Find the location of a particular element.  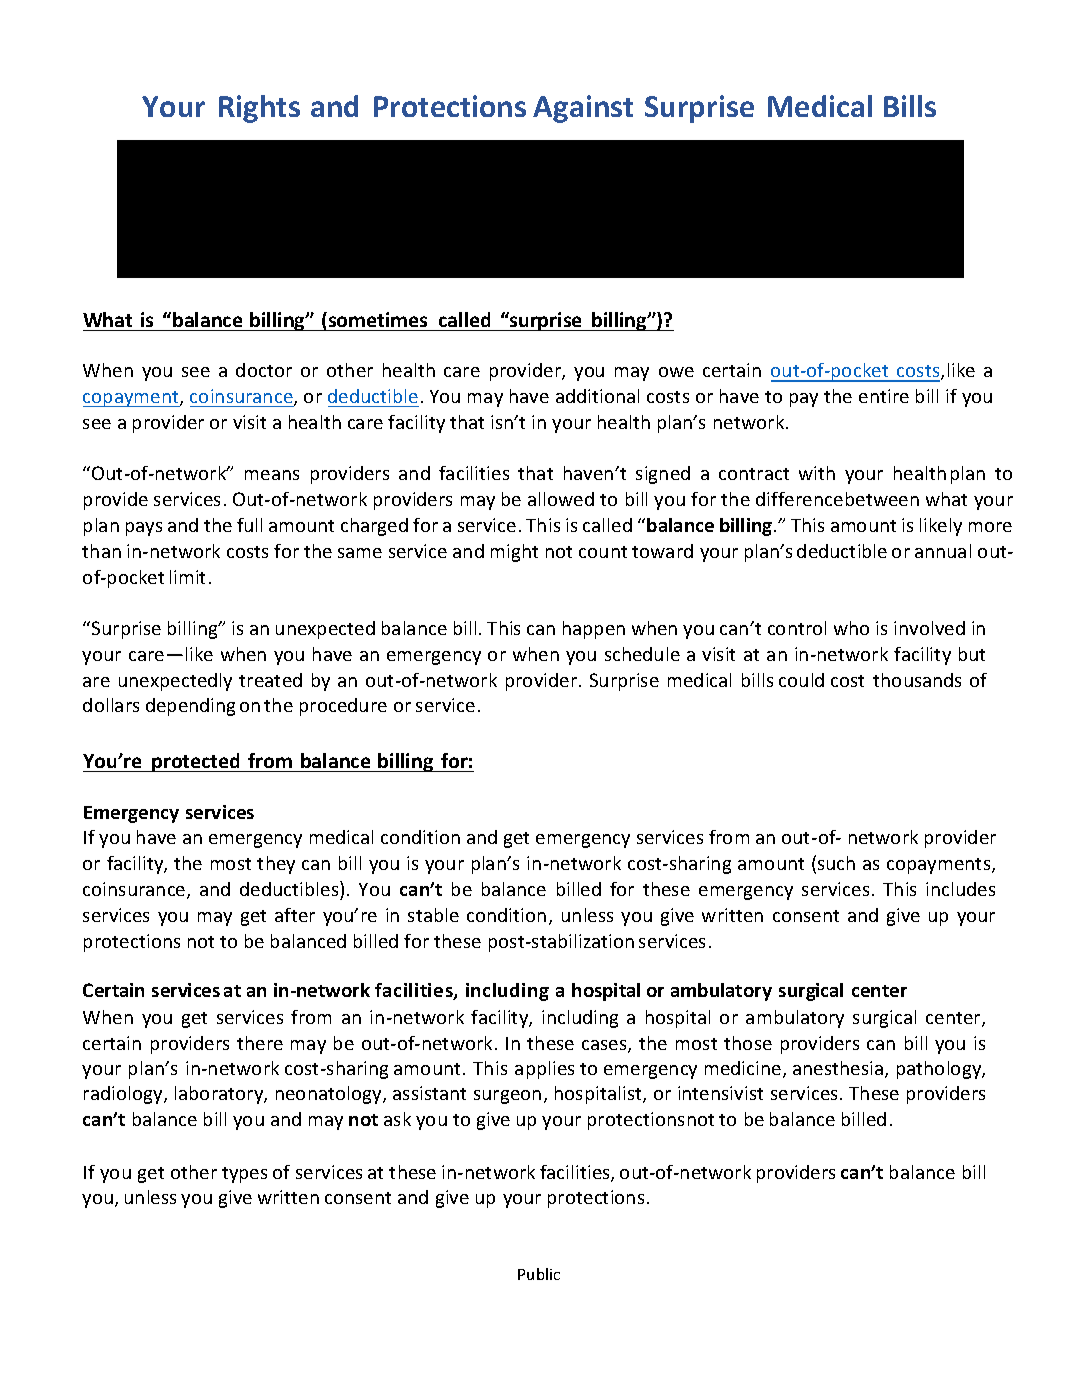

additional is located at coordinates (597, 396).
